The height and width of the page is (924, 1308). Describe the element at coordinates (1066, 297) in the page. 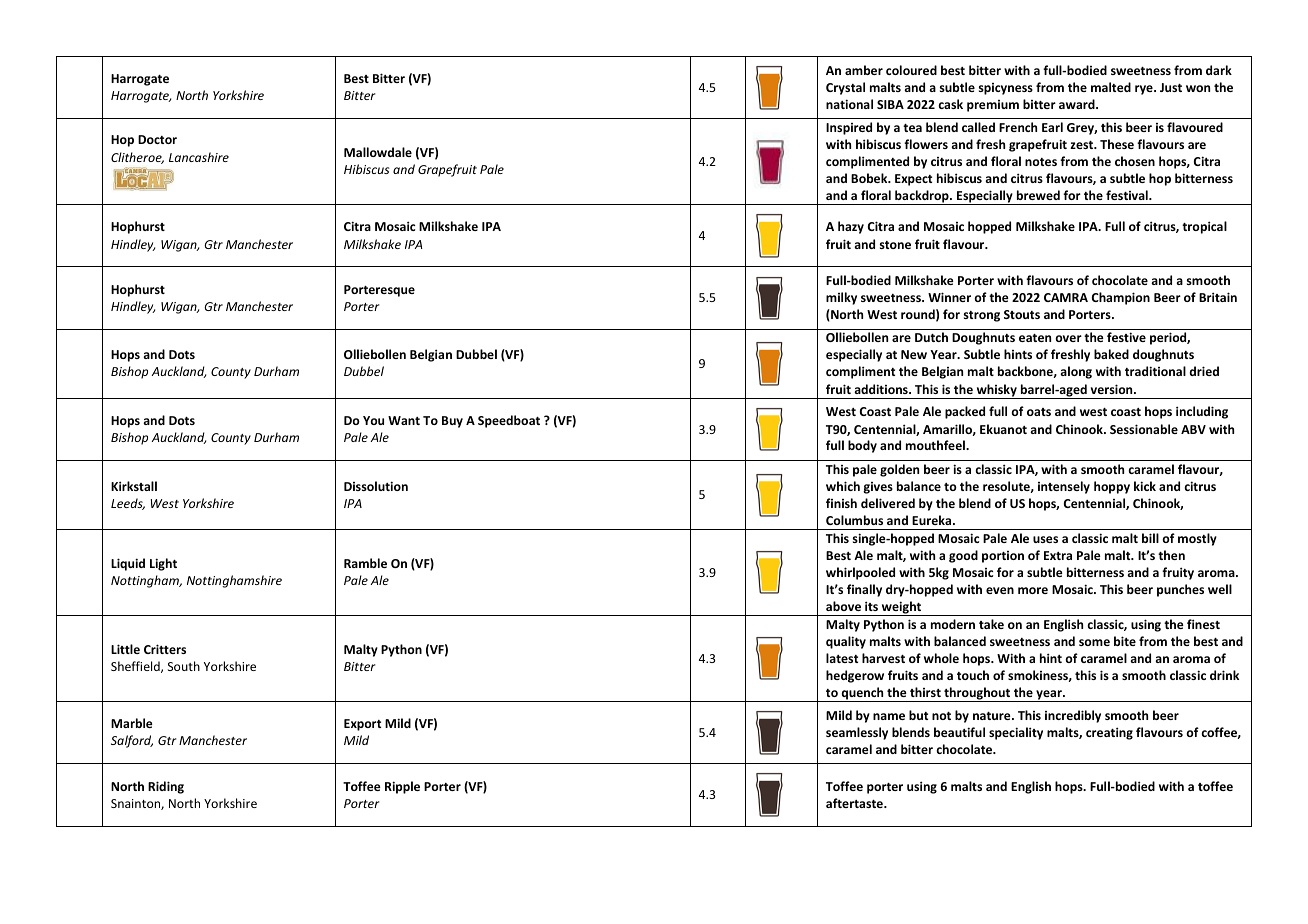

I see `CAMRA` at that location.
